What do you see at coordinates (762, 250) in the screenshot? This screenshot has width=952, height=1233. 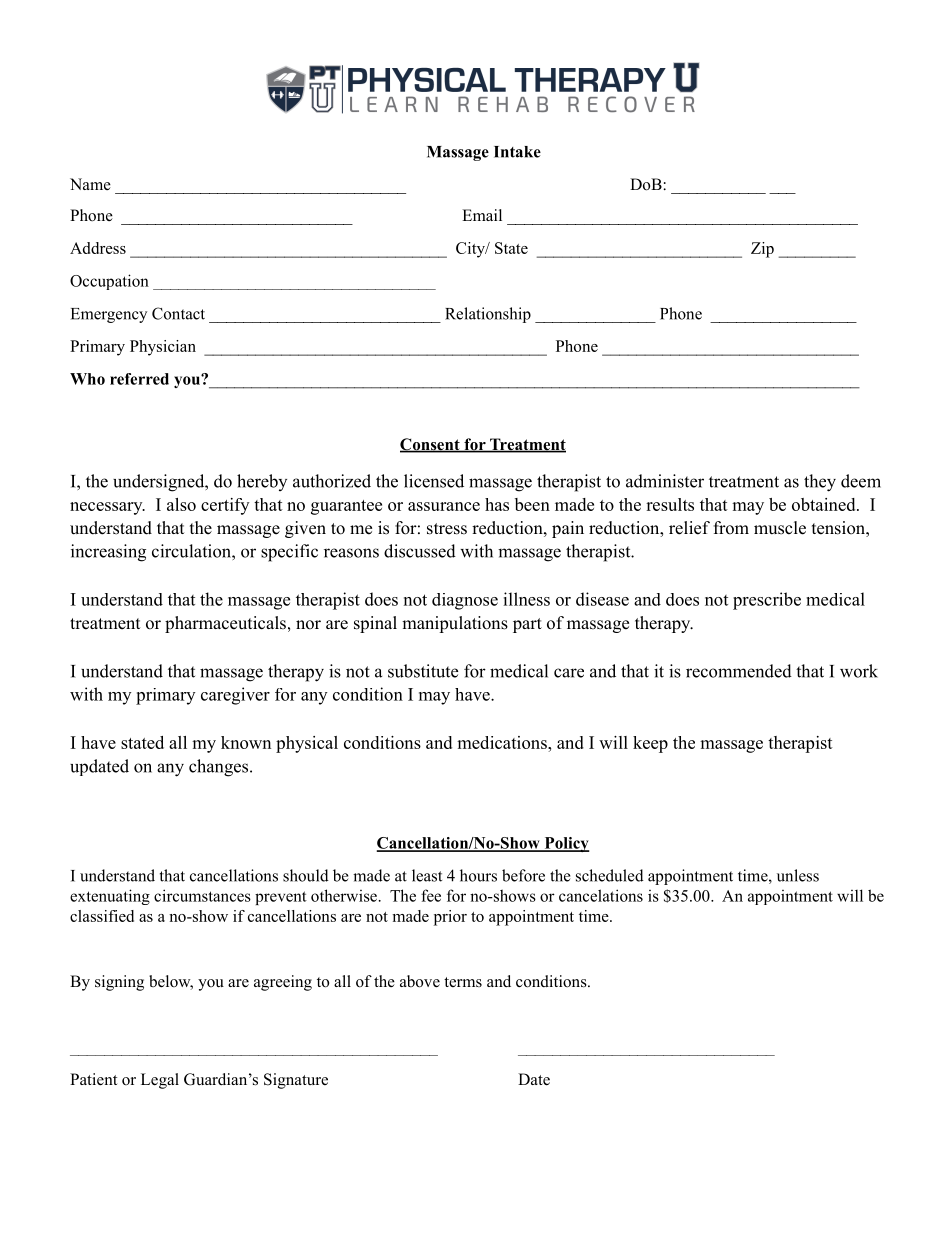 I see `Zip` at bounding box center [762, 250].
